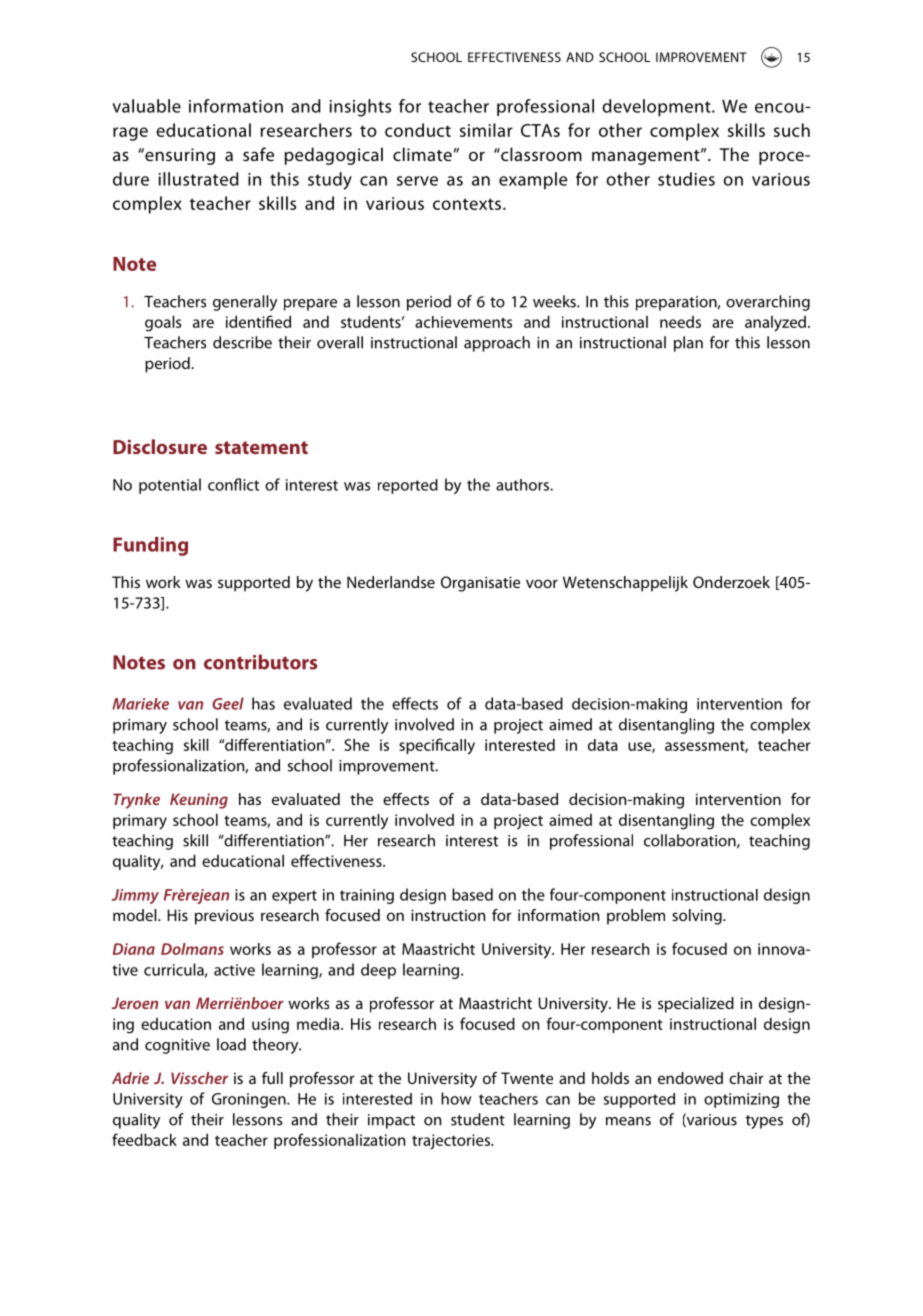 Image resolution: width=923 pixels, height=1316 pixels. What do you see at coordinates (391, 582) in the screenshot?
I see `Nederlandse` at bounding box center [391, 582].
